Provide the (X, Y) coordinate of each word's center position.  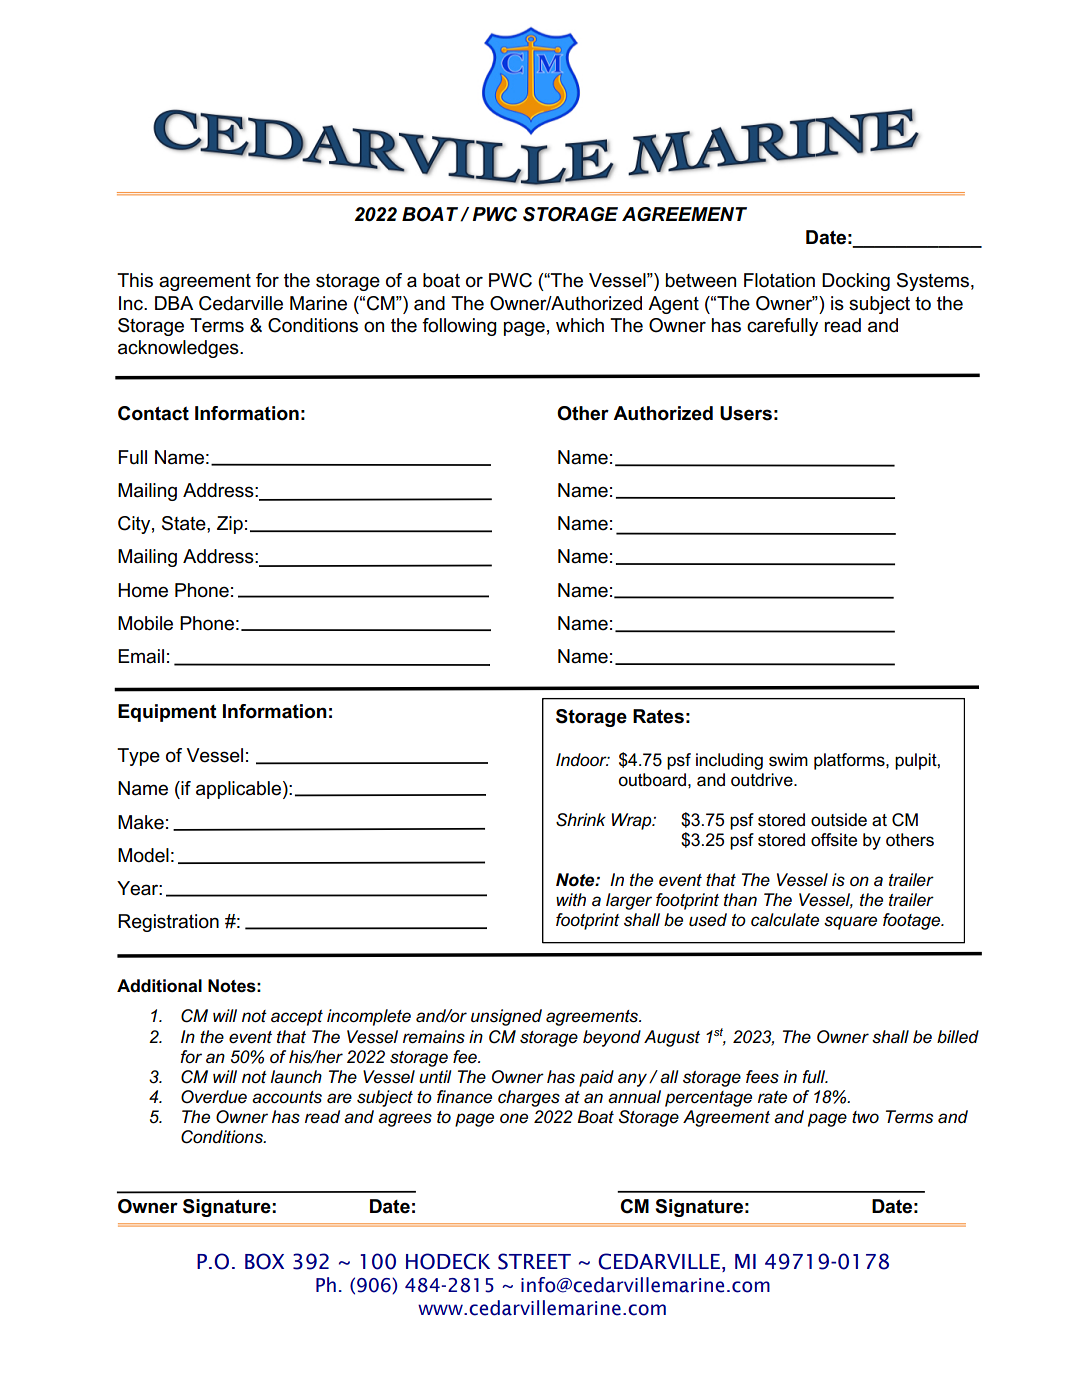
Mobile (145, 623)
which (580, 325)
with (571, 899)
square (850, 923)
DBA (174, 303)
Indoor (582, 759)
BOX (264, 1261)
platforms (850, 761)
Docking (856, 282)
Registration (168, 923)
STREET (534, 1261)
